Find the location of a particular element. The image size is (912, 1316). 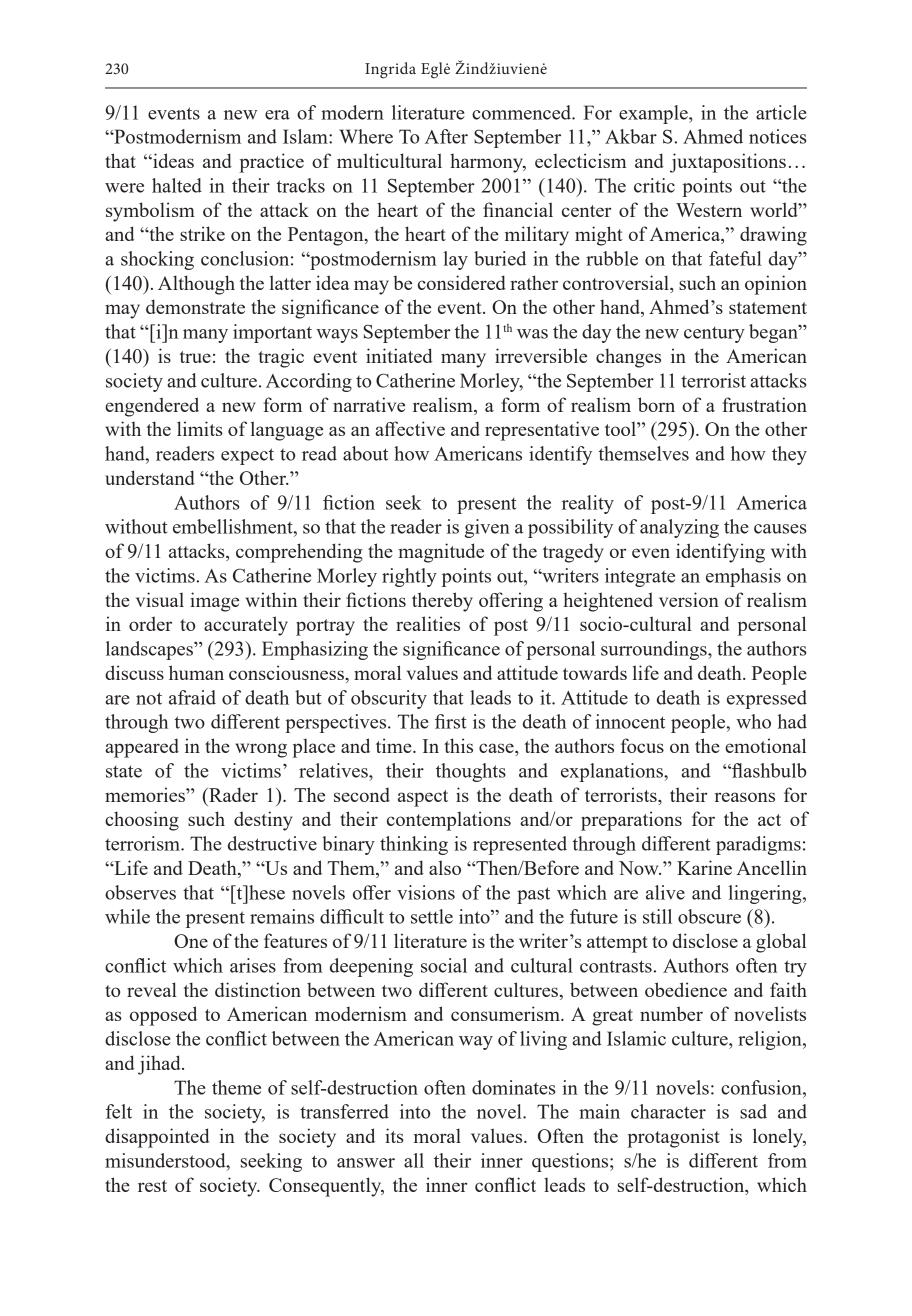

initiated is located at coordinates (399, 355).
